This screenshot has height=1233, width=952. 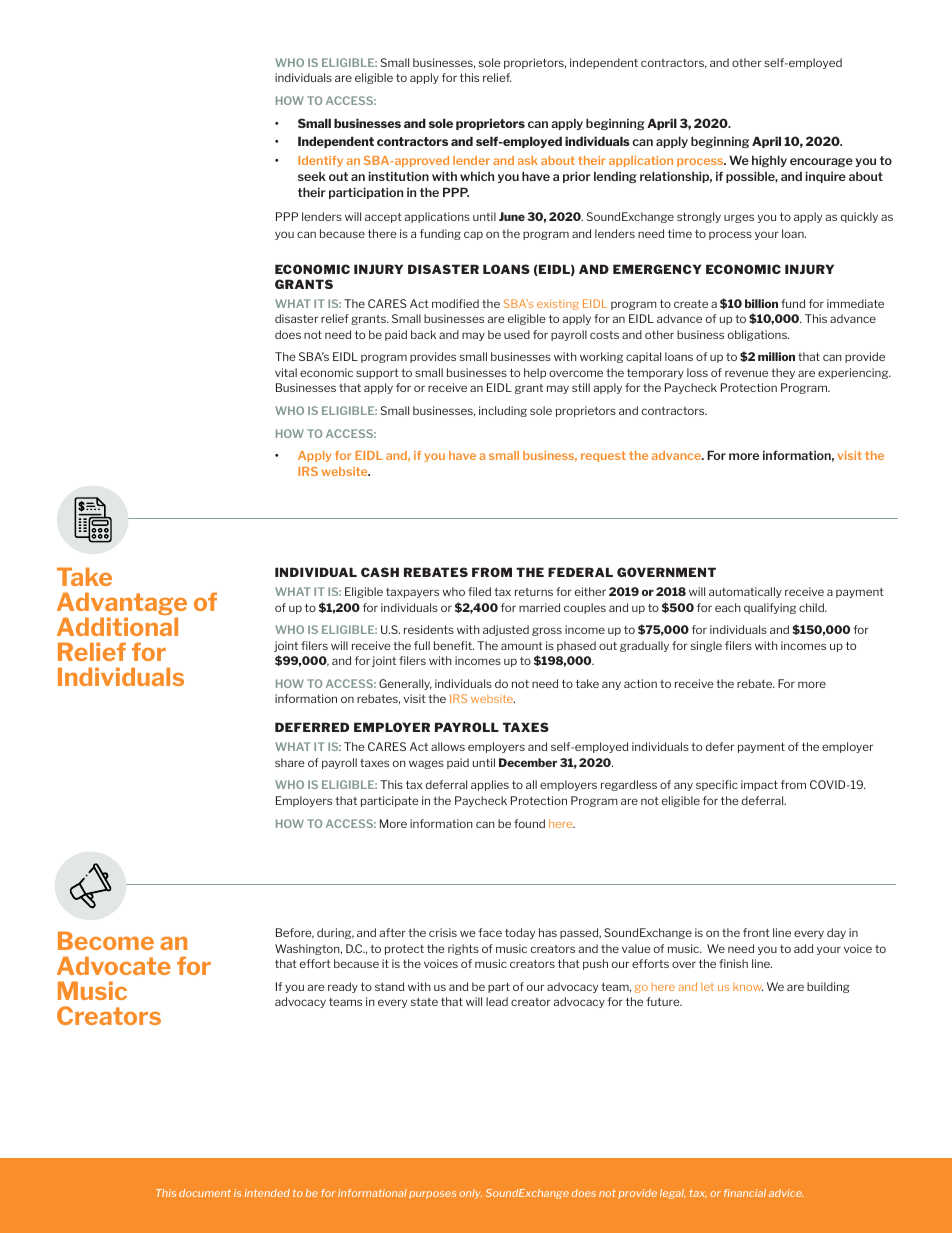 I want to click on document, so click(x=205, y=1193).
